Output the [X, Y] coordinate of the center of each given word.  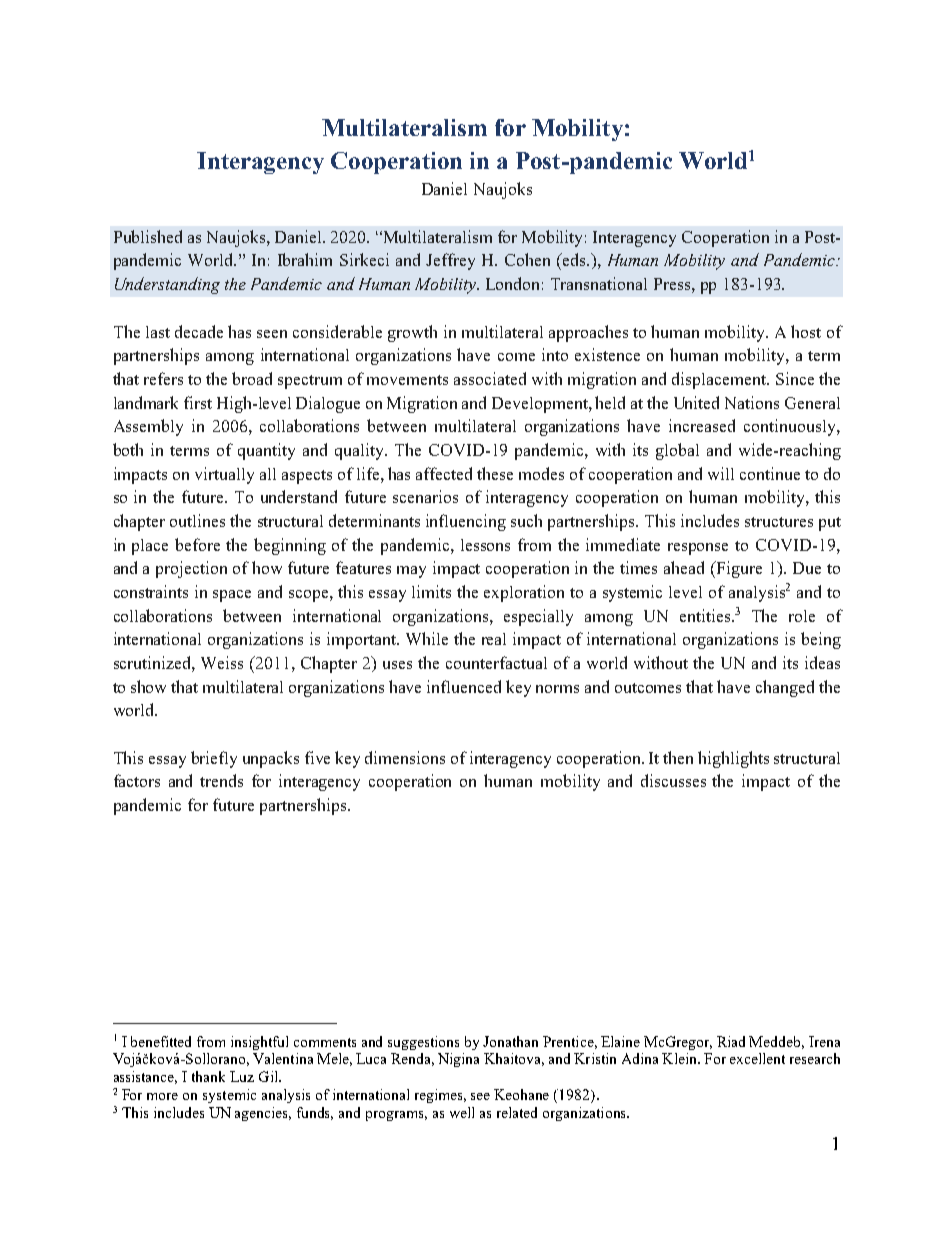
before [197, 544]
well [462, 1112]
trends [221, 780]
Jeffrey [450, 261]
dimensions [405, 757]
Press [672, 284]
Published [148, 236]
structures [779, 522]
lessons [485, 545]
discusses [673, 780]
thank [208, 1076]
